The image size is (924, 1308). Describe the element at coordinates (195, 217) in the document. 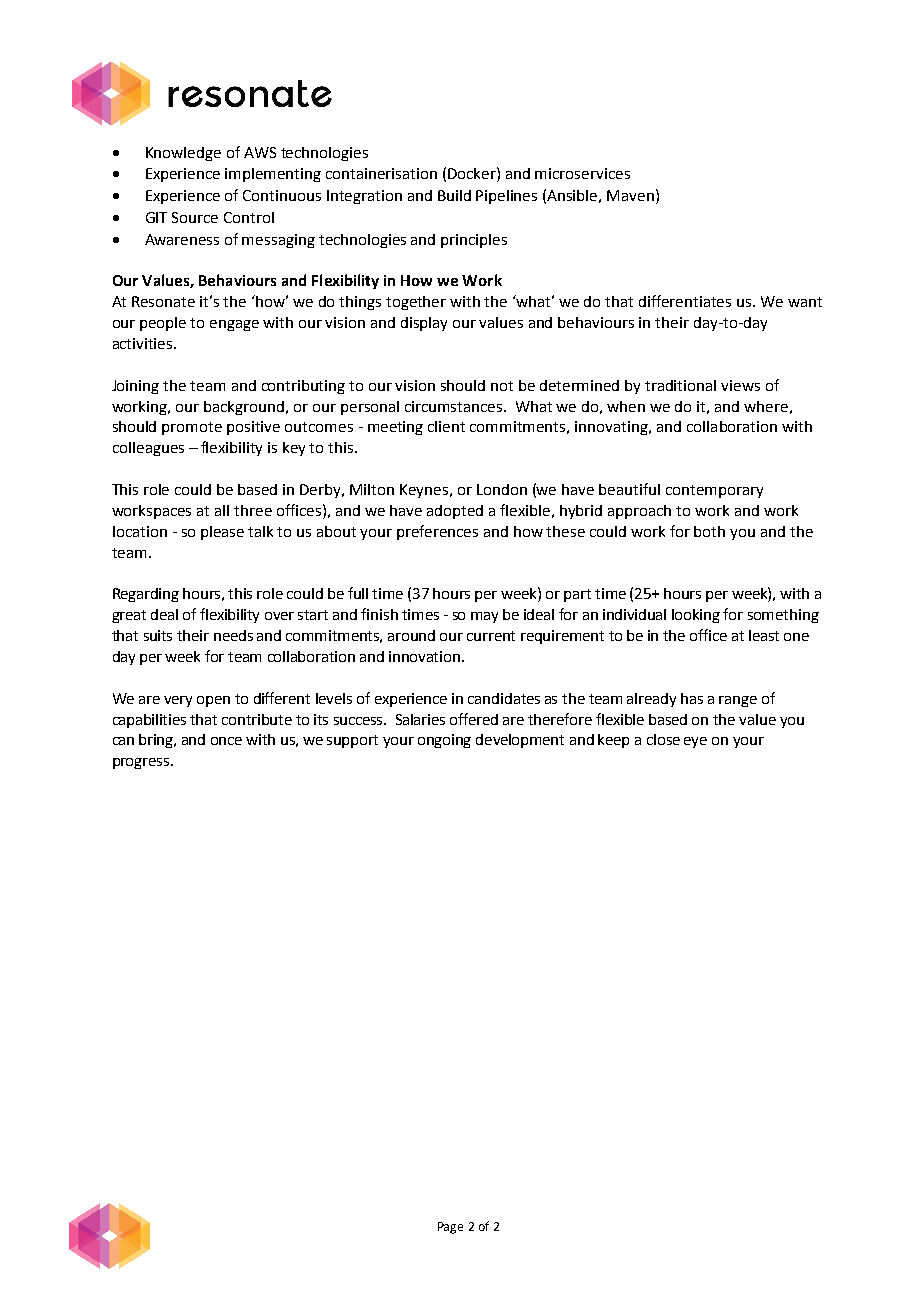

I see `Source` at that location.
